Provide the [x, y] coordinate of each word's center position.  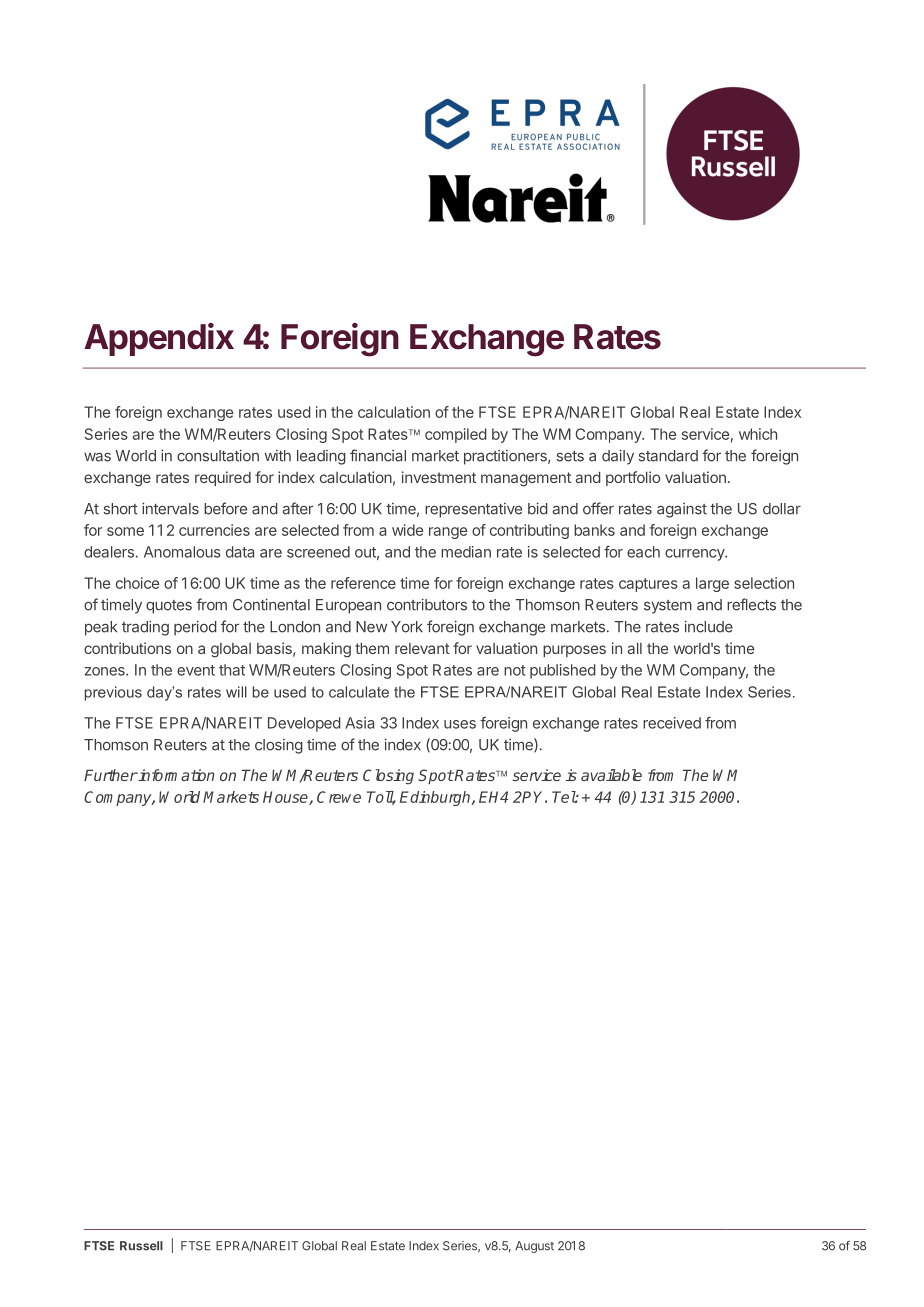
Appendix [159, 339]
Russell [141, 1246]
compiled [456, 435]
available [611, 775]
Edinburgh [436, 798]
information [175, 775]
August [534, 1247]
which [758, 434]
